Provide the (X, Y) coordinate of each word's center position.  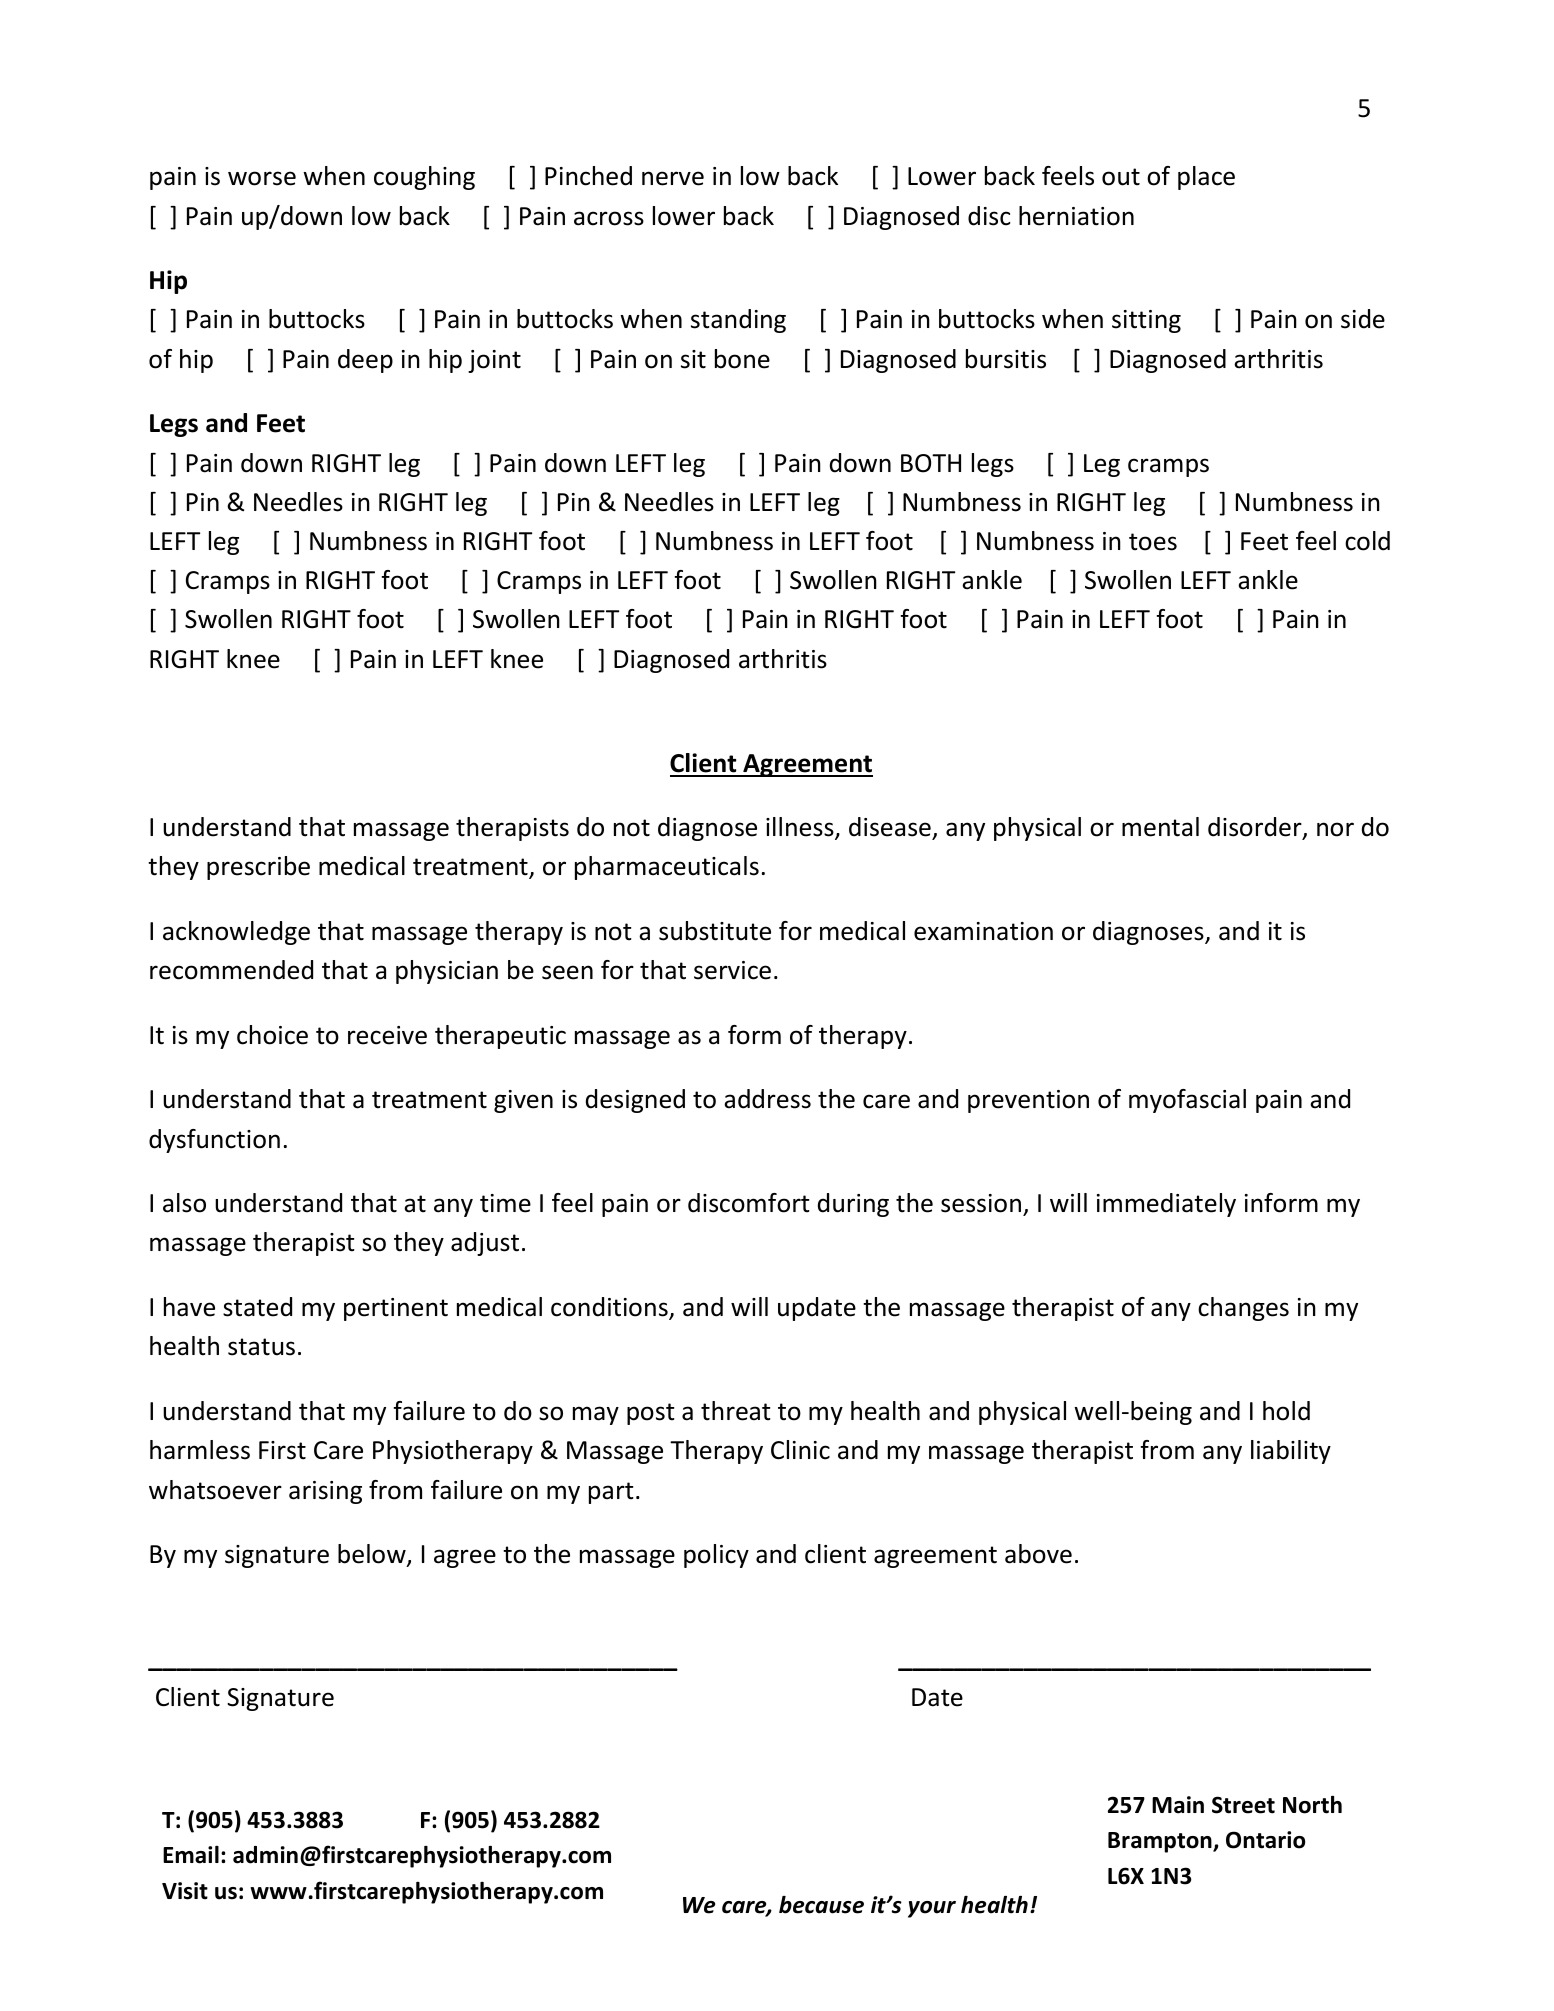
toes (1153, 542)
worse (262, 178)
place (1206, 178)
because (821, 1905)
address (767, 1099)
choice (272, 1035)
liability (1291, 1452)
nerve (673, 178)
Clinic (800, 1450)
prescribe (258, 868)
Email (191, 1855)
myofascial (1187, 1101)
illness (801, 828)
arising (325, 1492)
